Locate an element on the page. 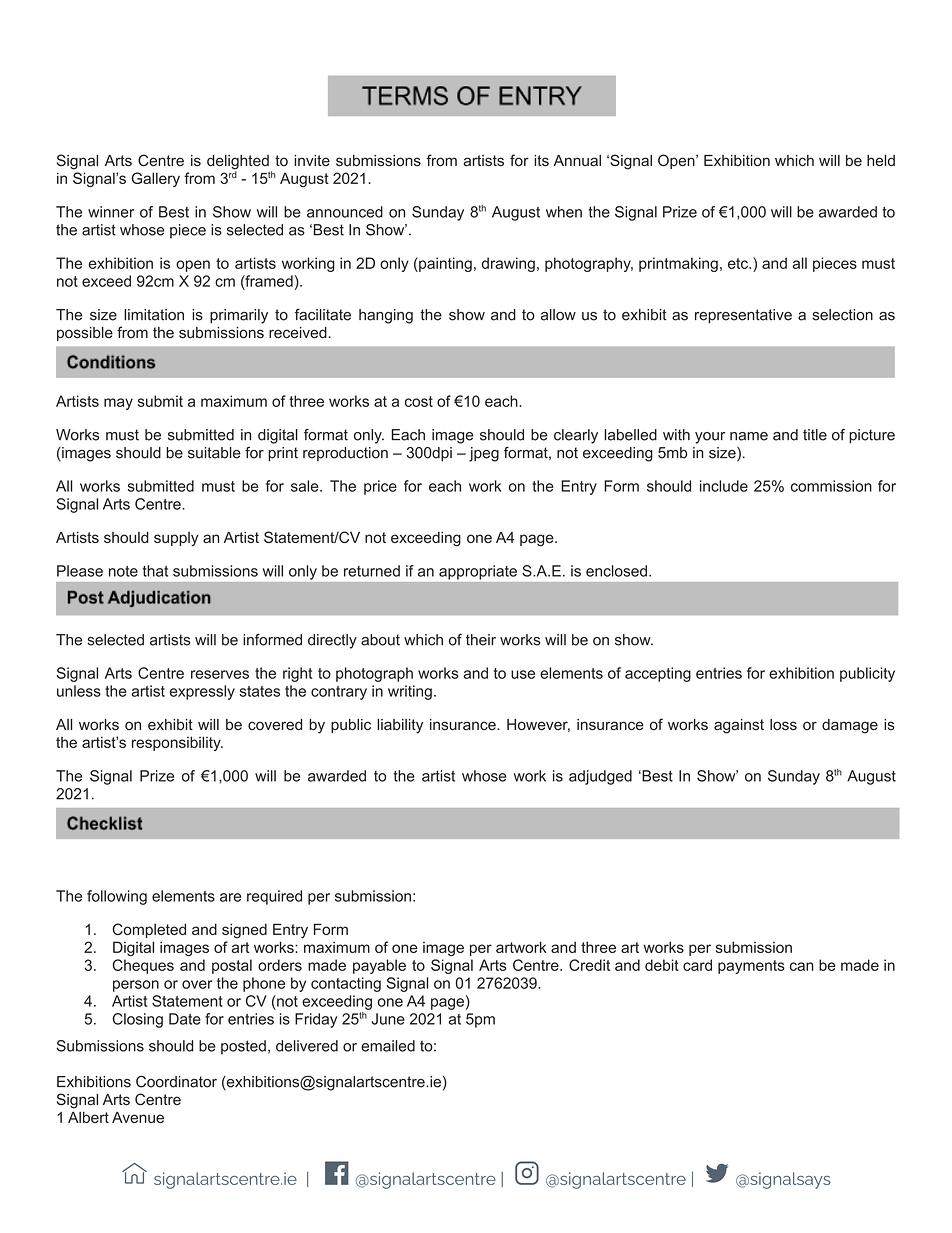 This page has width=952, height=1233. reserves is located at coordinates (220, 674).
